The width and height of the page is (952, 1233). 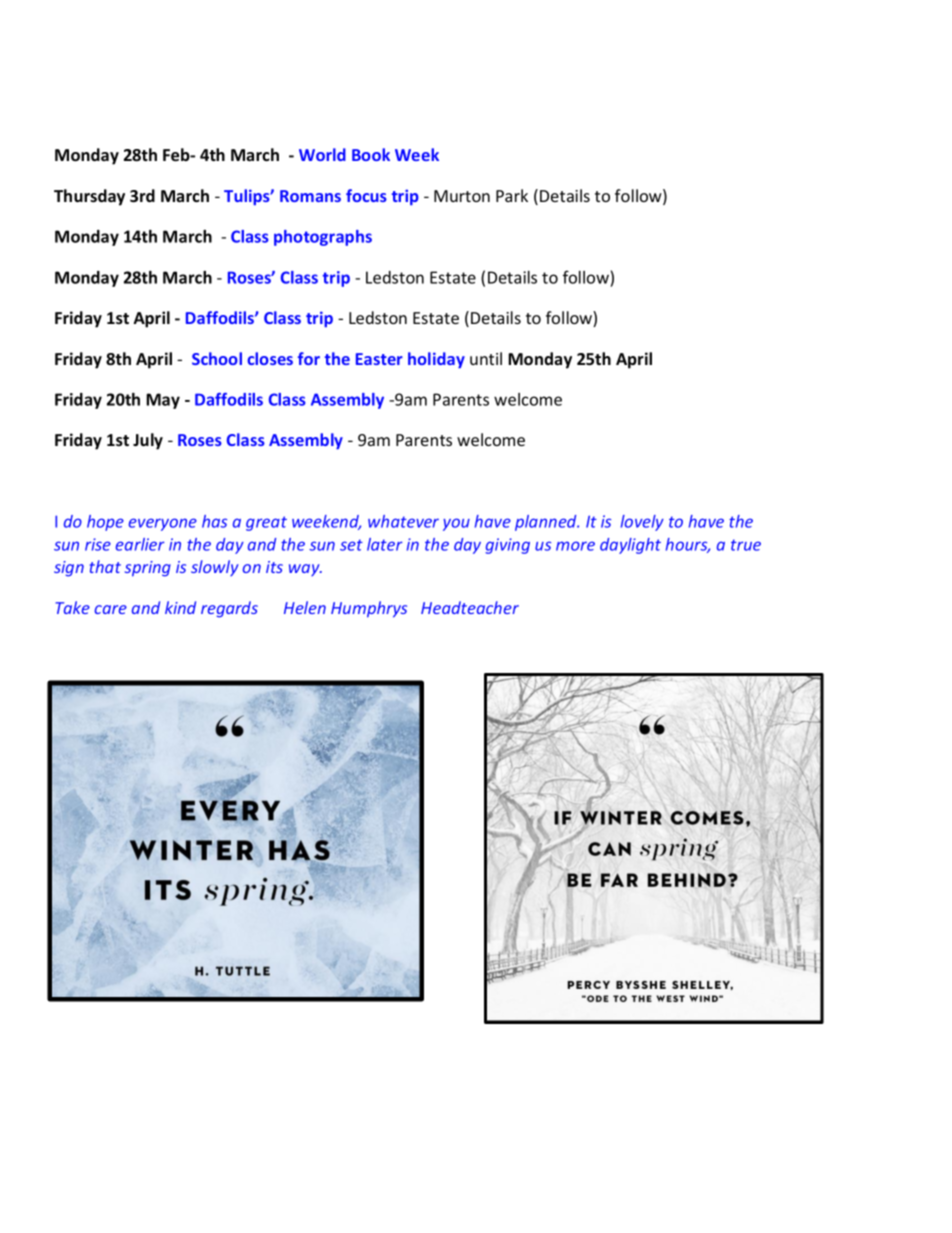 What do you see at coordinates (379, 359) in the page?
I see `Easter` at bounding box center [379, 359].
